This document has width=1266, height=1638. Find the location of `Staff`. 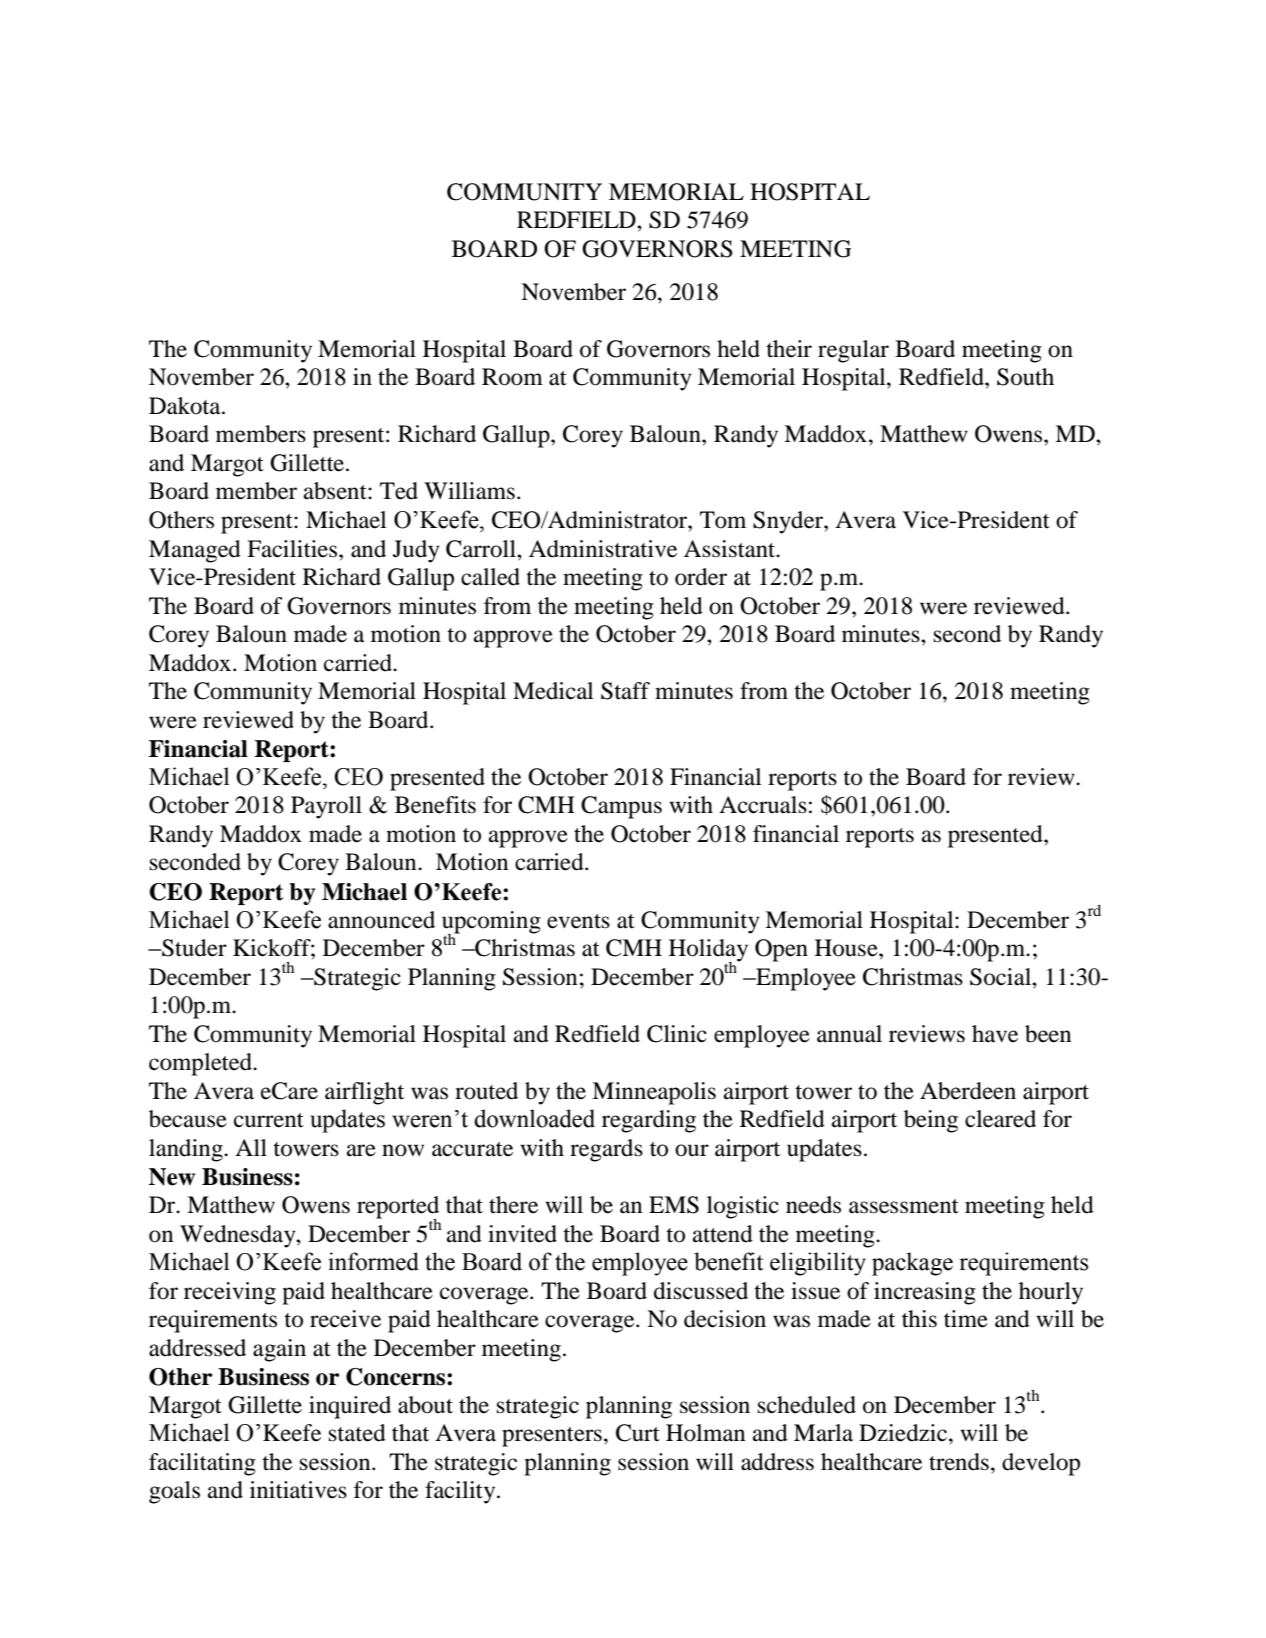

Staff is located at coordinates (625, 691).
